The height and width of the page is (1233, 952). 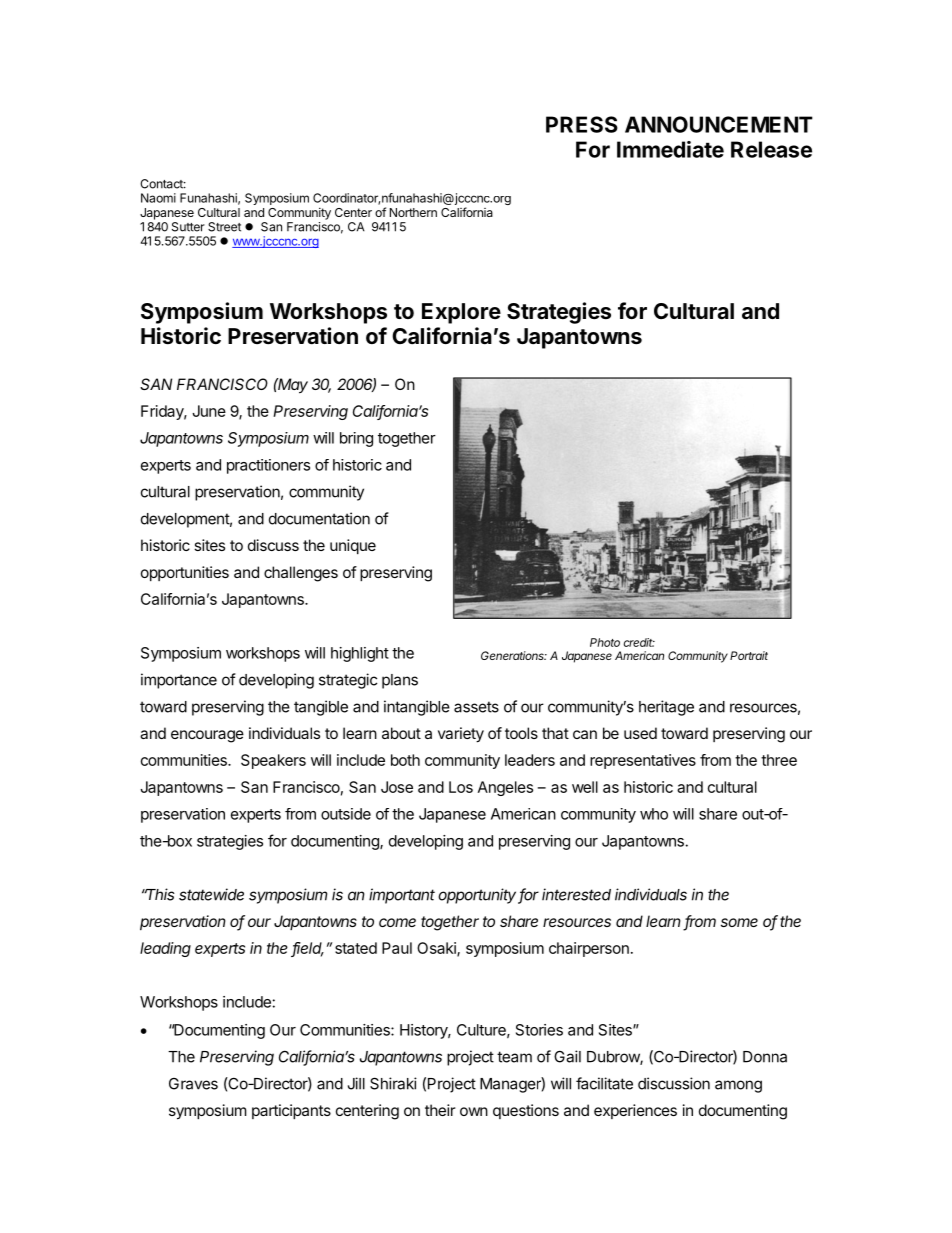 What do you see at coordinates (413, 212) in the page?
I see `Northern` at bounding box center [413, 212].
